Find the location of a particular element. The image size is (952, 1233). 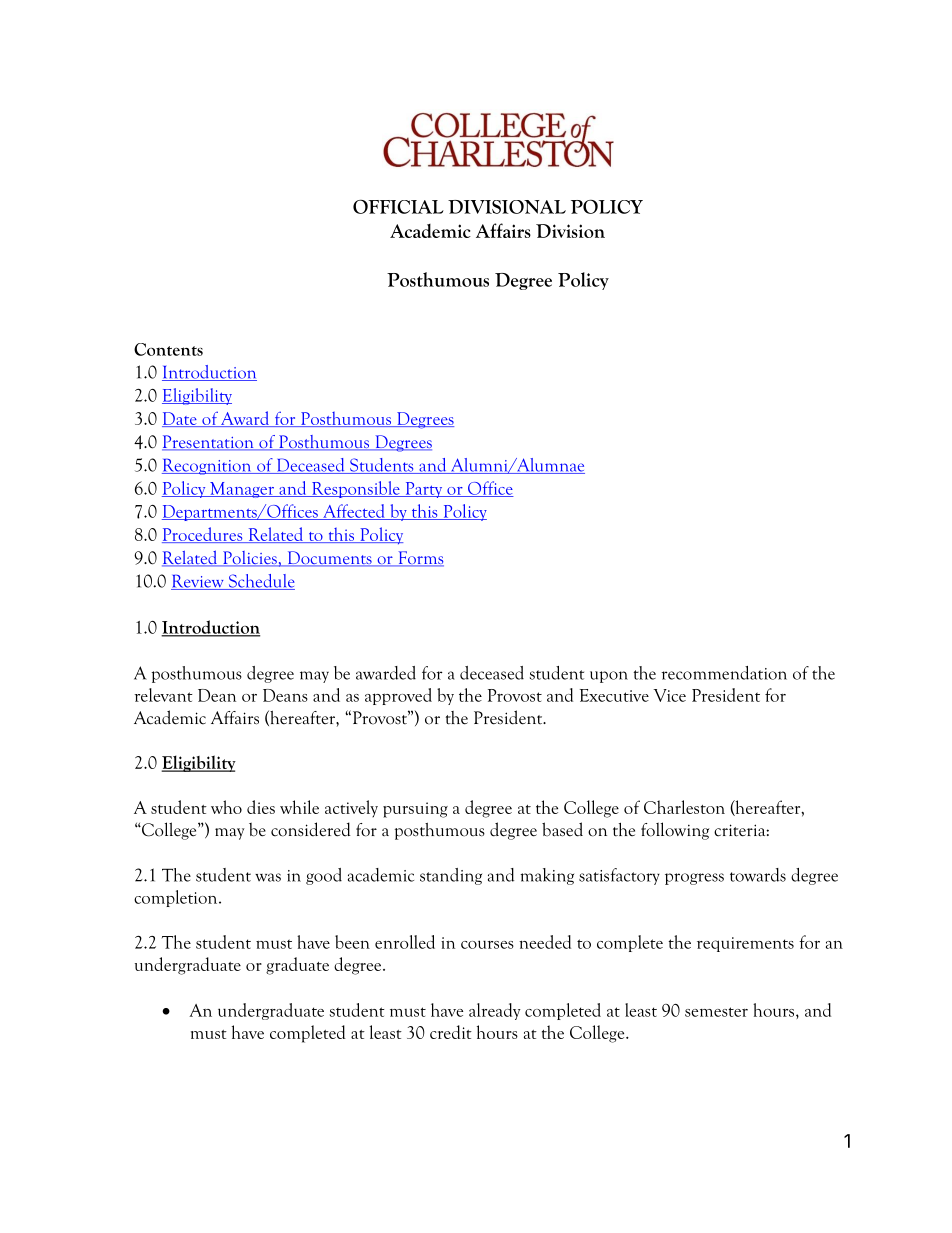

Contents is located at coordinates (168, 349).
